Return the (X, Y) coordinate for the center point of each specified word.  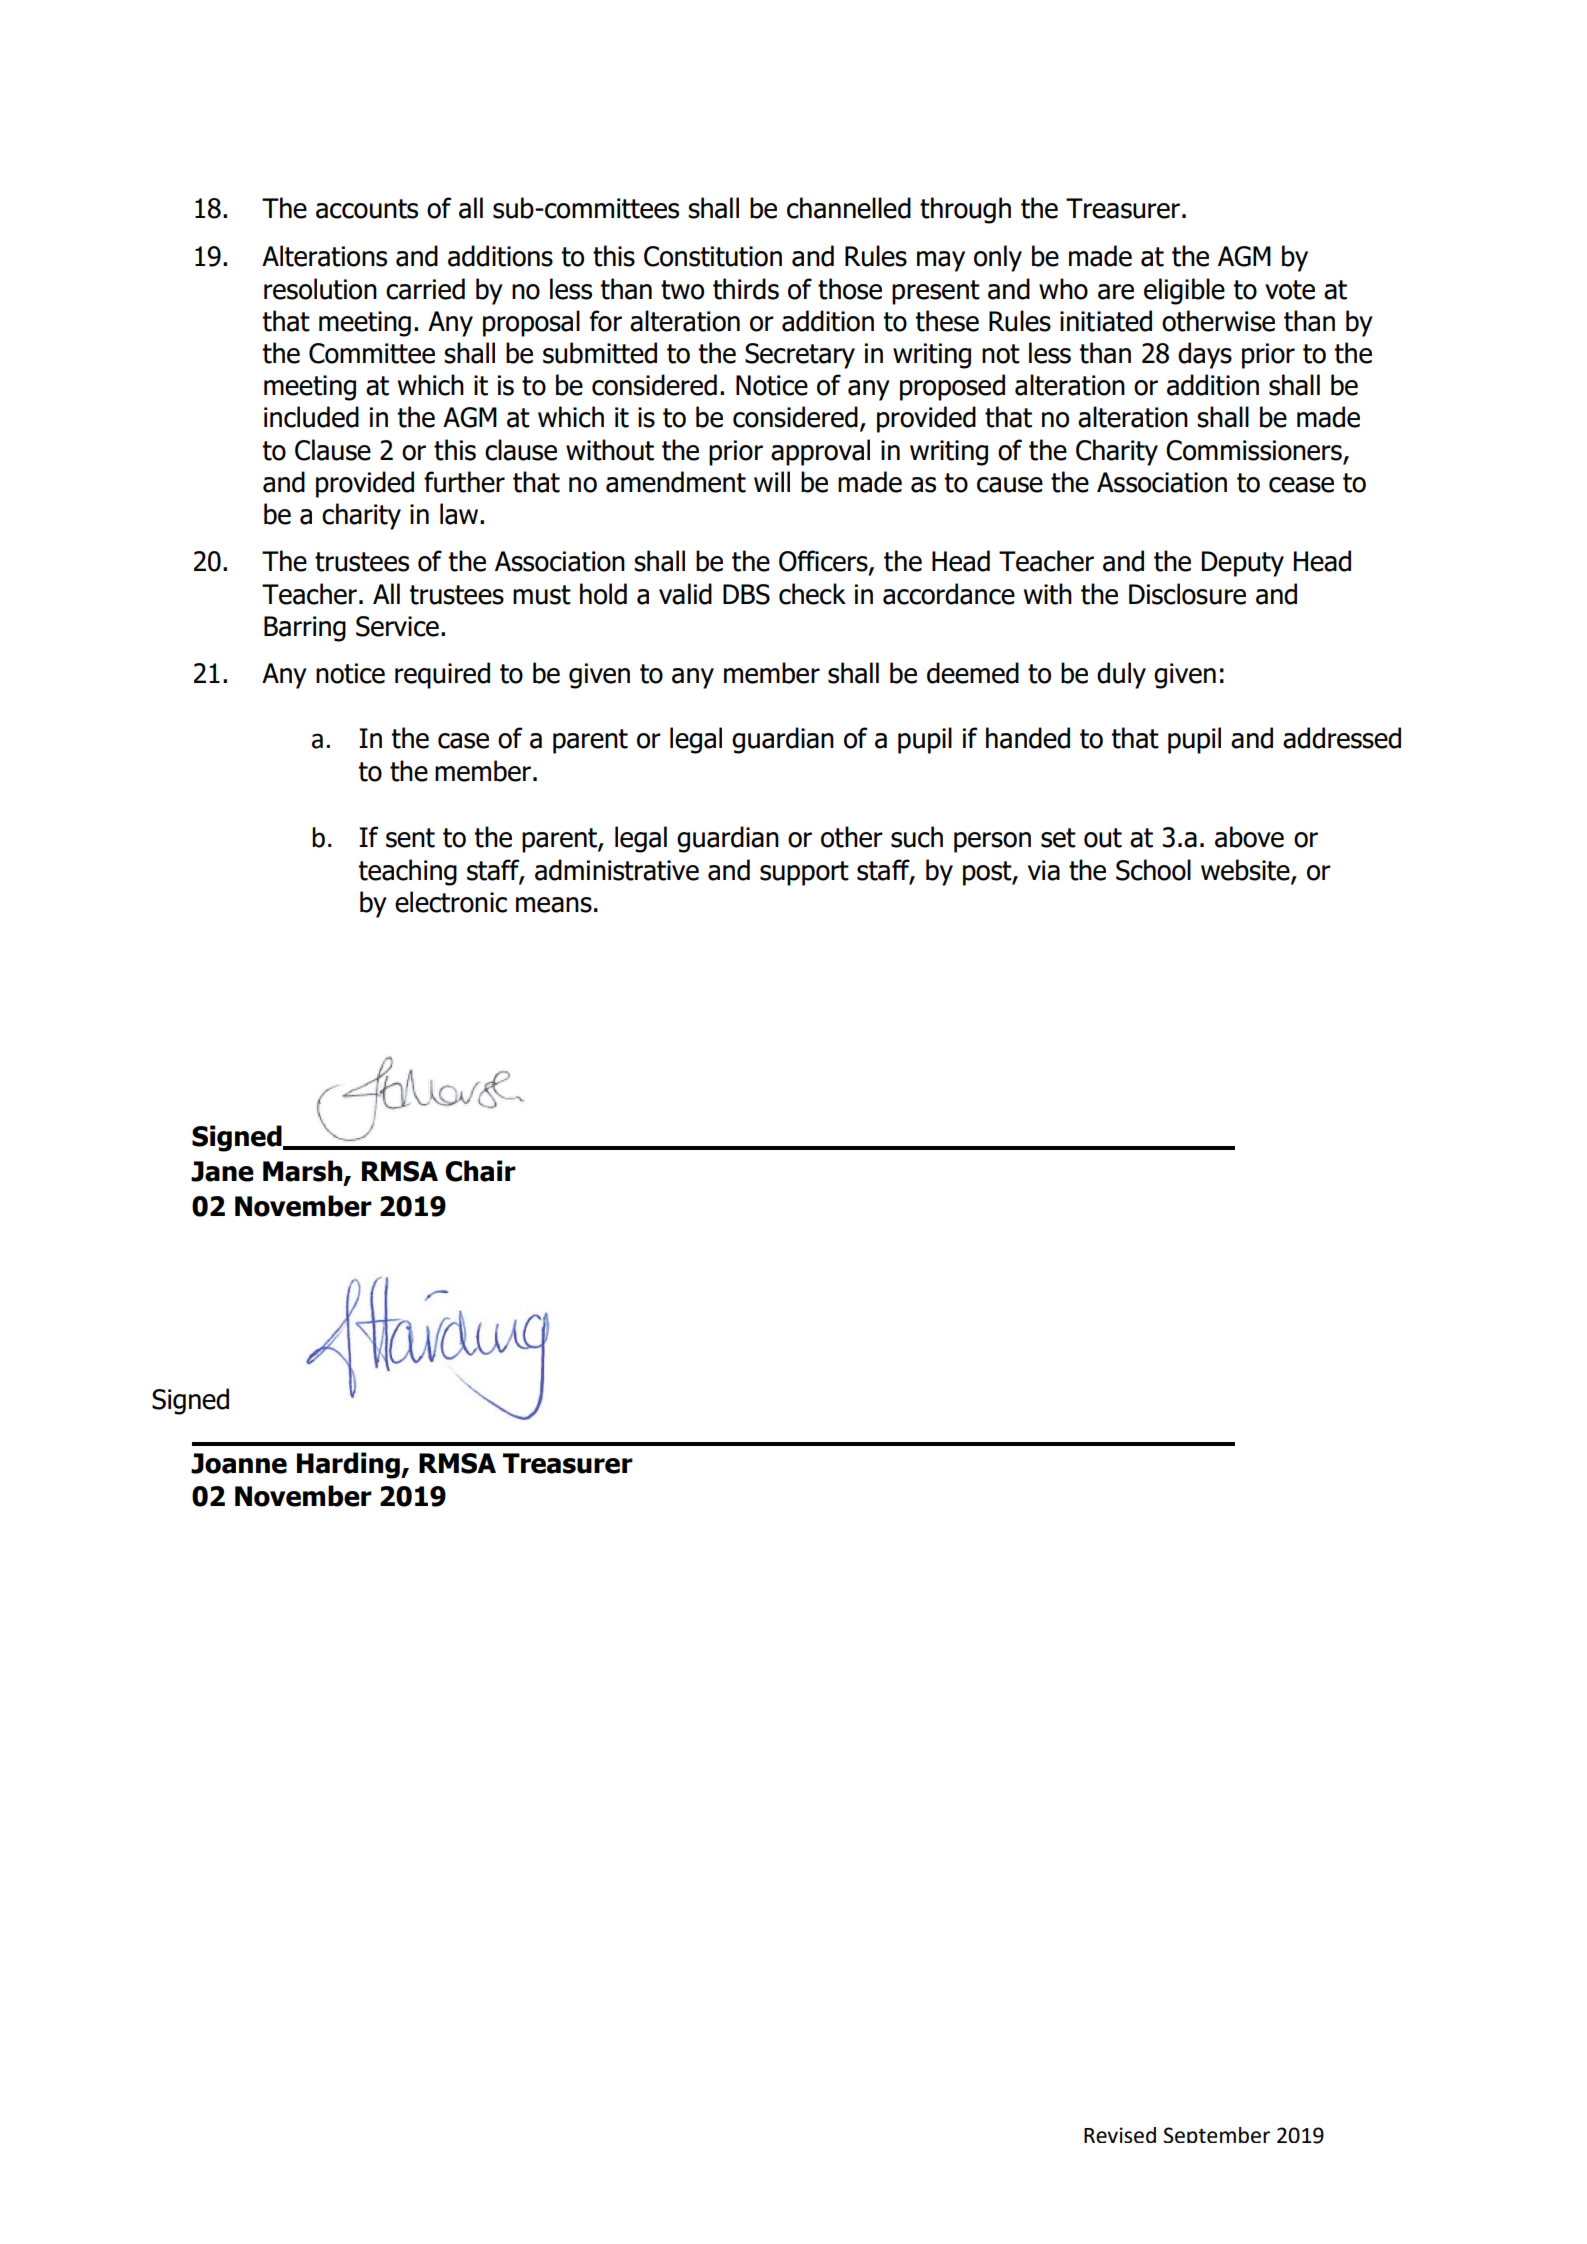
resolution (320, 289)
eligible (1184, 291)
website (1246, 870)
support (804, 873)
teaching (408, 872)
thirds (746, 289)
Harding (349, 1465)
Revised (1120, 2135)
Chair (480, 1171)
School (1153, 870)
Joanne (239, 1463)
